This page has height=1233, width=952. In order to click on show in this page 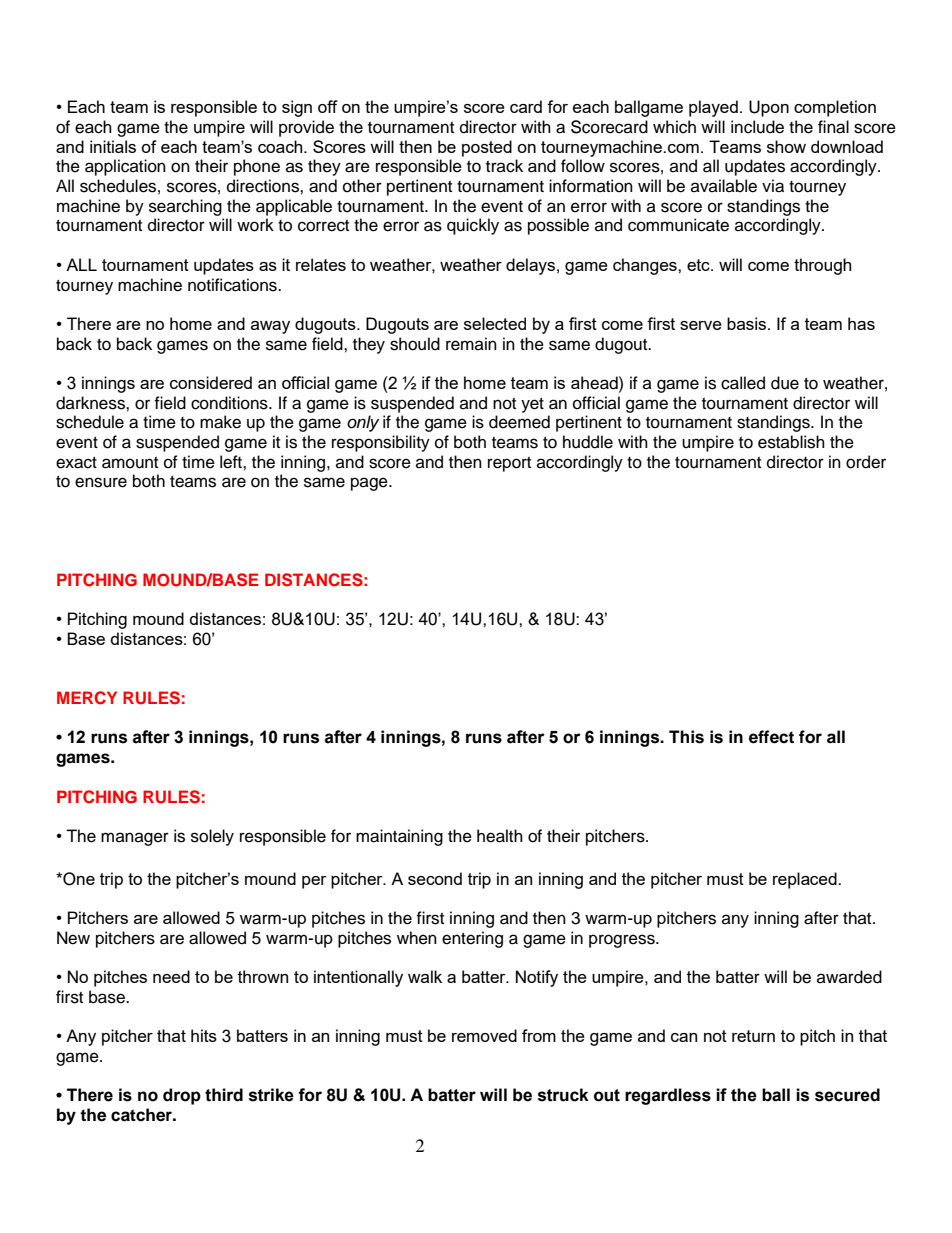, I will do `click(786, 146)`.
